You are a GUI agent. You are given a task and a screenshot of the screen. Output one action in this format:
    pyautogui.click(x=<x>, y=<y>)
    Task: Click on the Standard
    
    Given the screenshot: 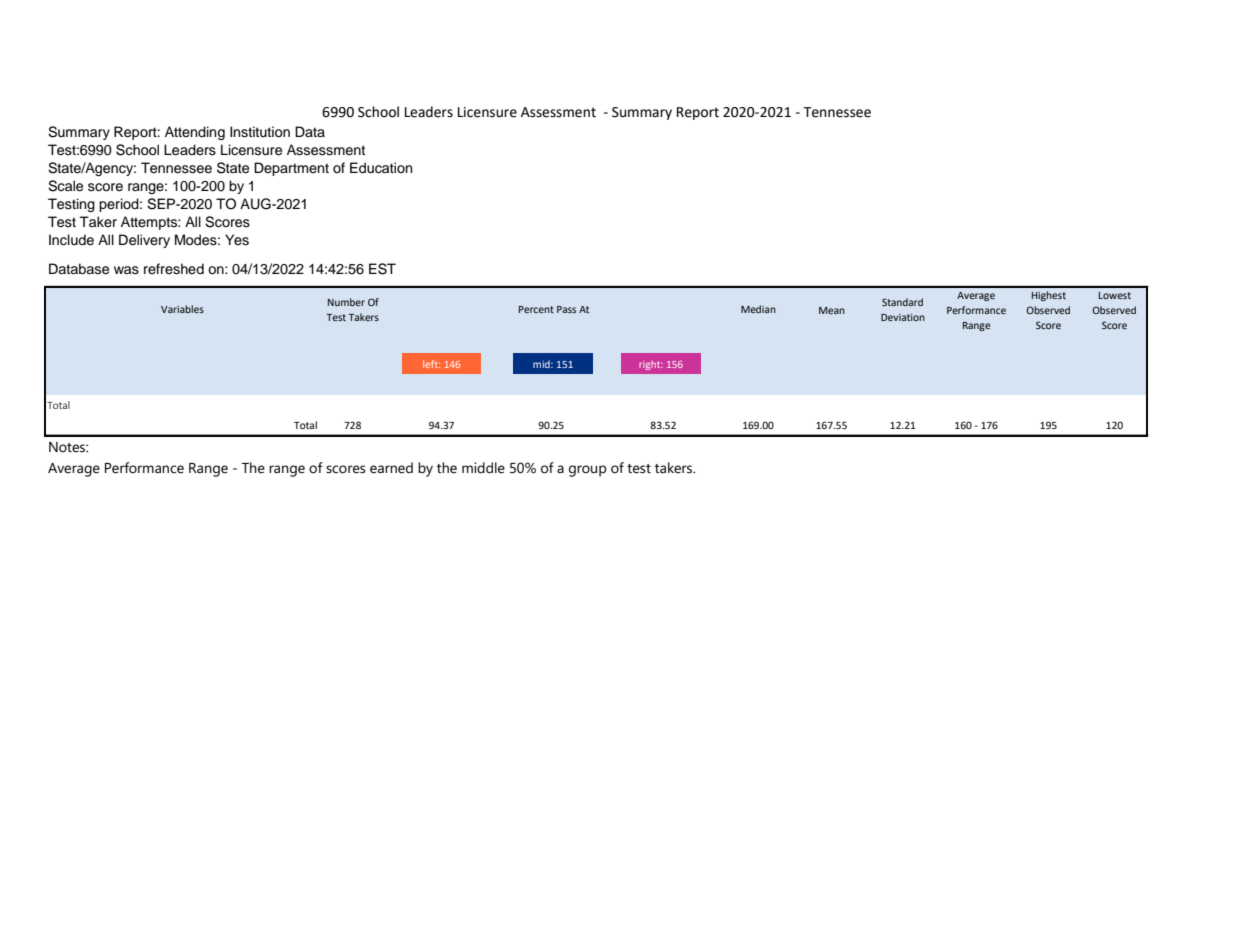 What is the action you would take?
    pyautogui.click(x=902, y=302)
